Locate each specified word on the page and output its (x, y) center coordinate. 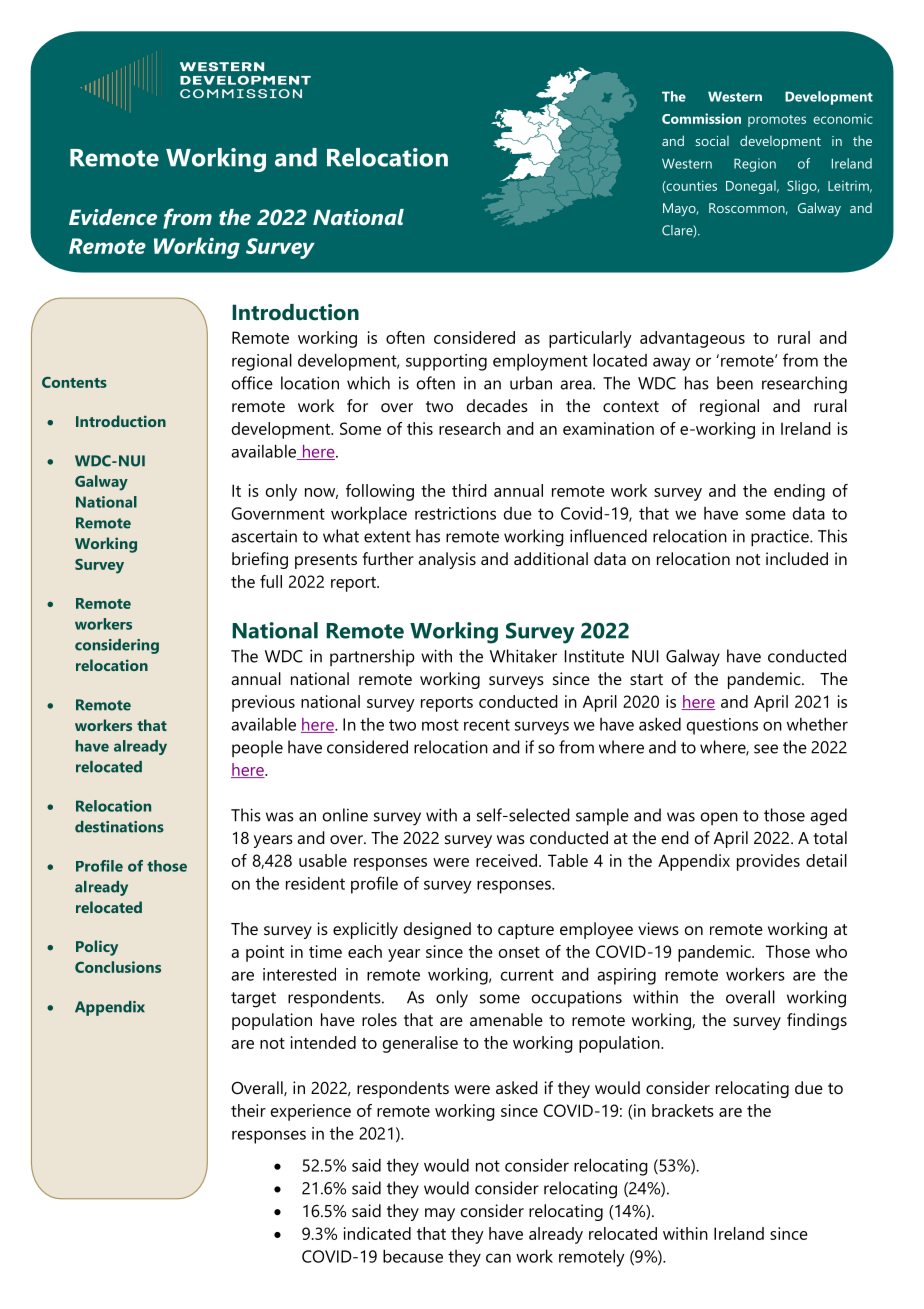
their (248, 1110)
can (498, 1258)
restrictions (455, 513)
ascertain (264, 536)
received (508, 860)
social (712, 141)
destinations (119, 827)
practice (781, 538)
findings (817, 1021)
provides (768, 862)
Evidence (113, 217)
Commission (701, 118)
